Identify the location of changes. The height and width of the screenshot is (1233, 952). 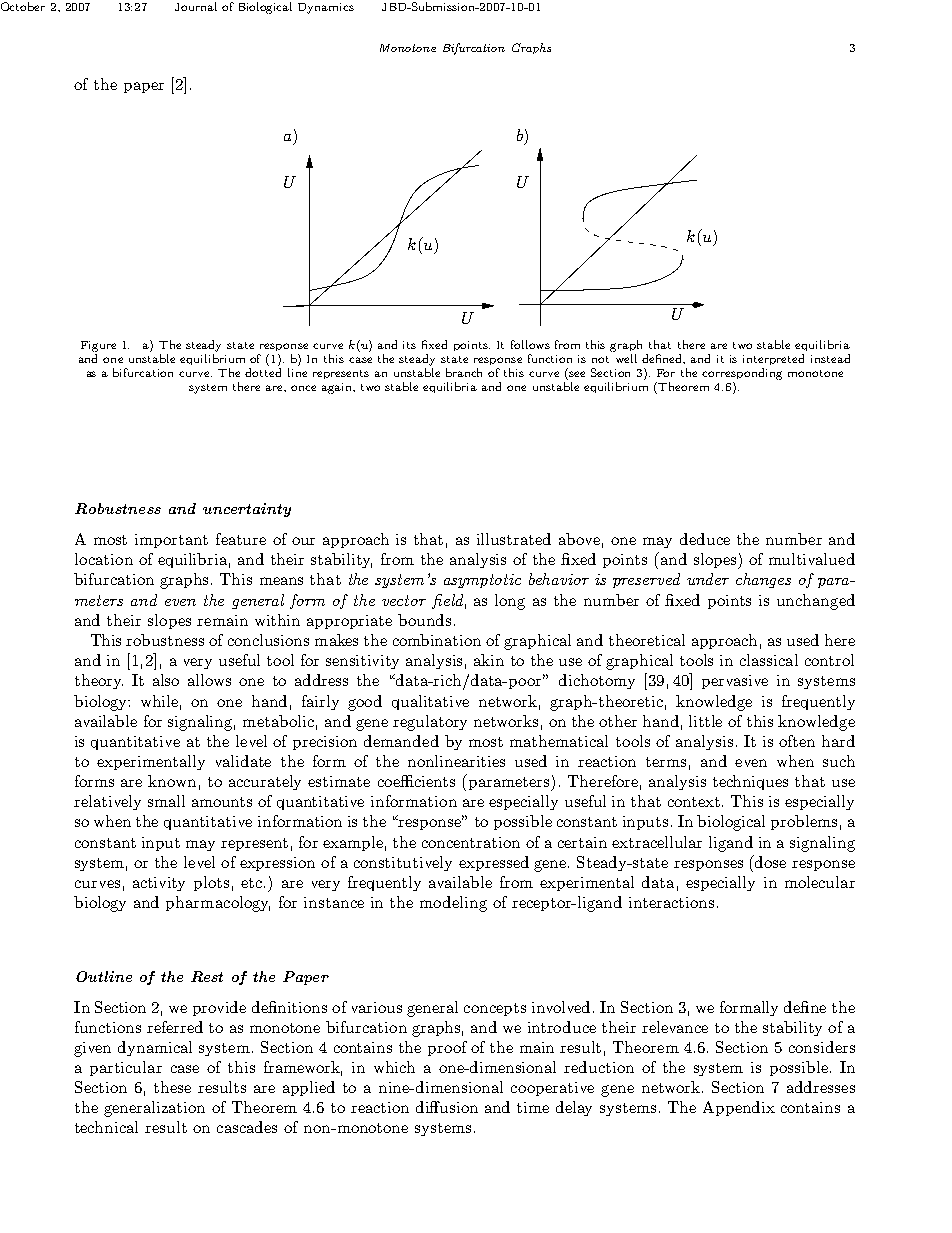
(763, 580).
